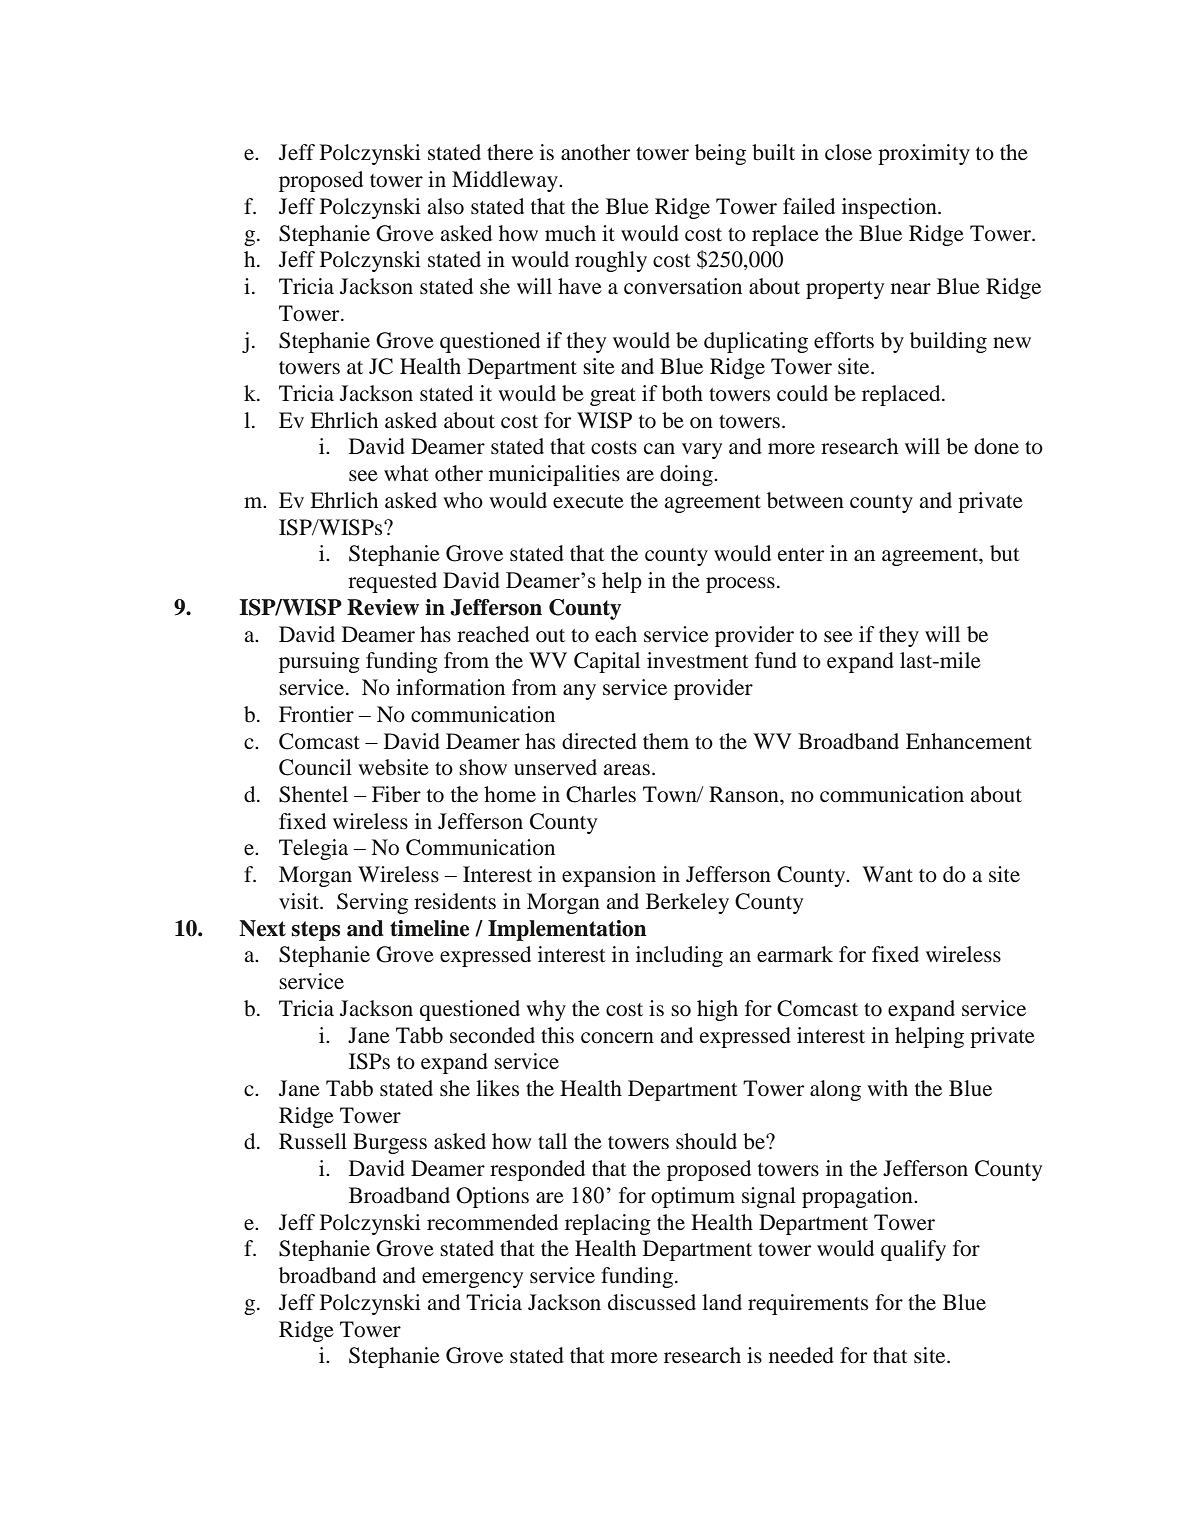  What do you see at coordinates (890, 208) in the screenshot?
I see `inspection` at bounding box center [890, 208].
